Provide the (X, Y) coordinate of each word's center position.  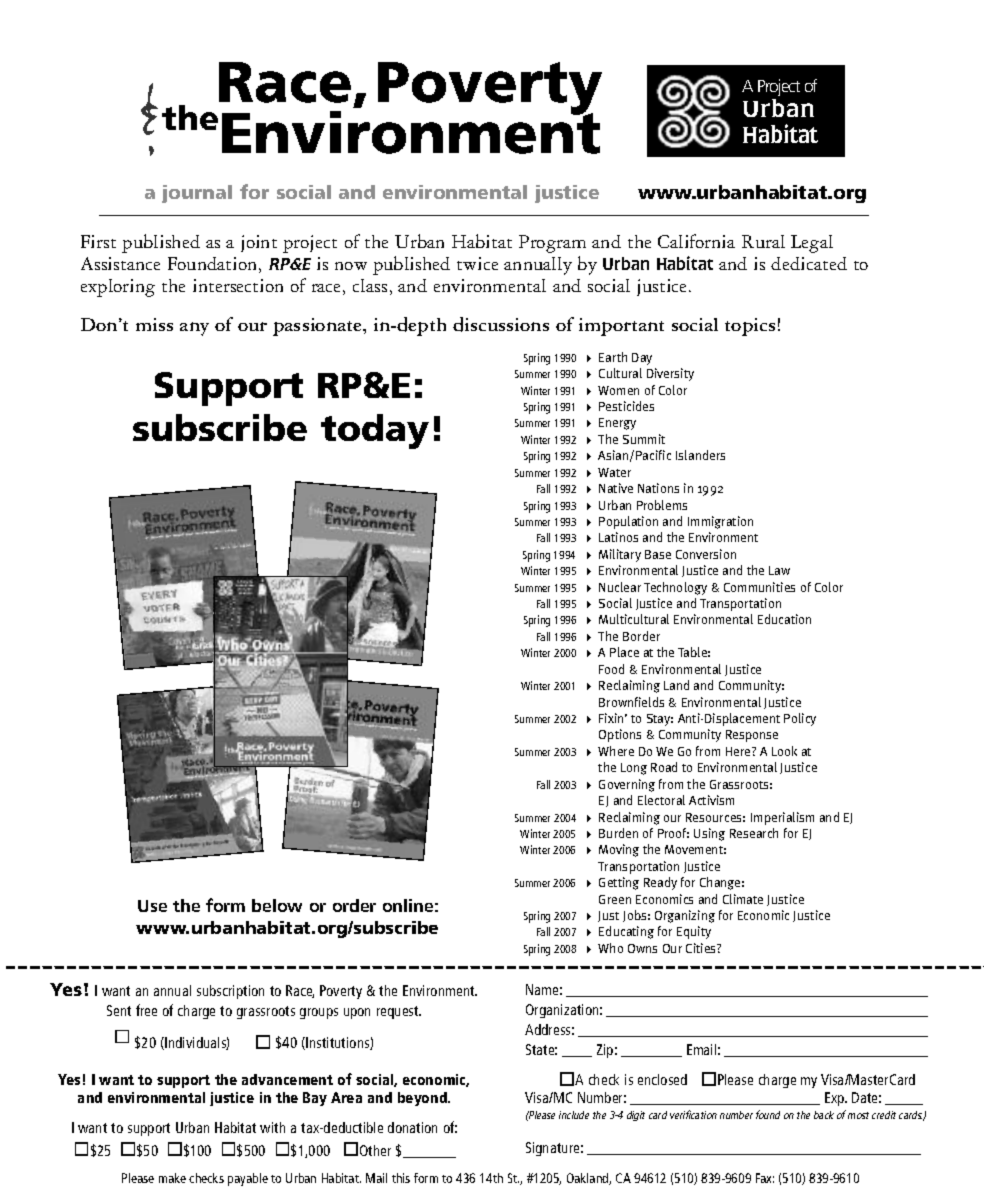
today (375, 431)
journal (197, 194)
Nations (658, 488)
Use (152, 906)
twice (477, 263)
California (696, 241)
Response (752, 736)
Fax (765, 1178)
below (277, 905)
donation (412, 1127)
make (172, 1178)
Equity (694, 932)
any (194, 329)
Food (611, 669)
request (399, 1012)
